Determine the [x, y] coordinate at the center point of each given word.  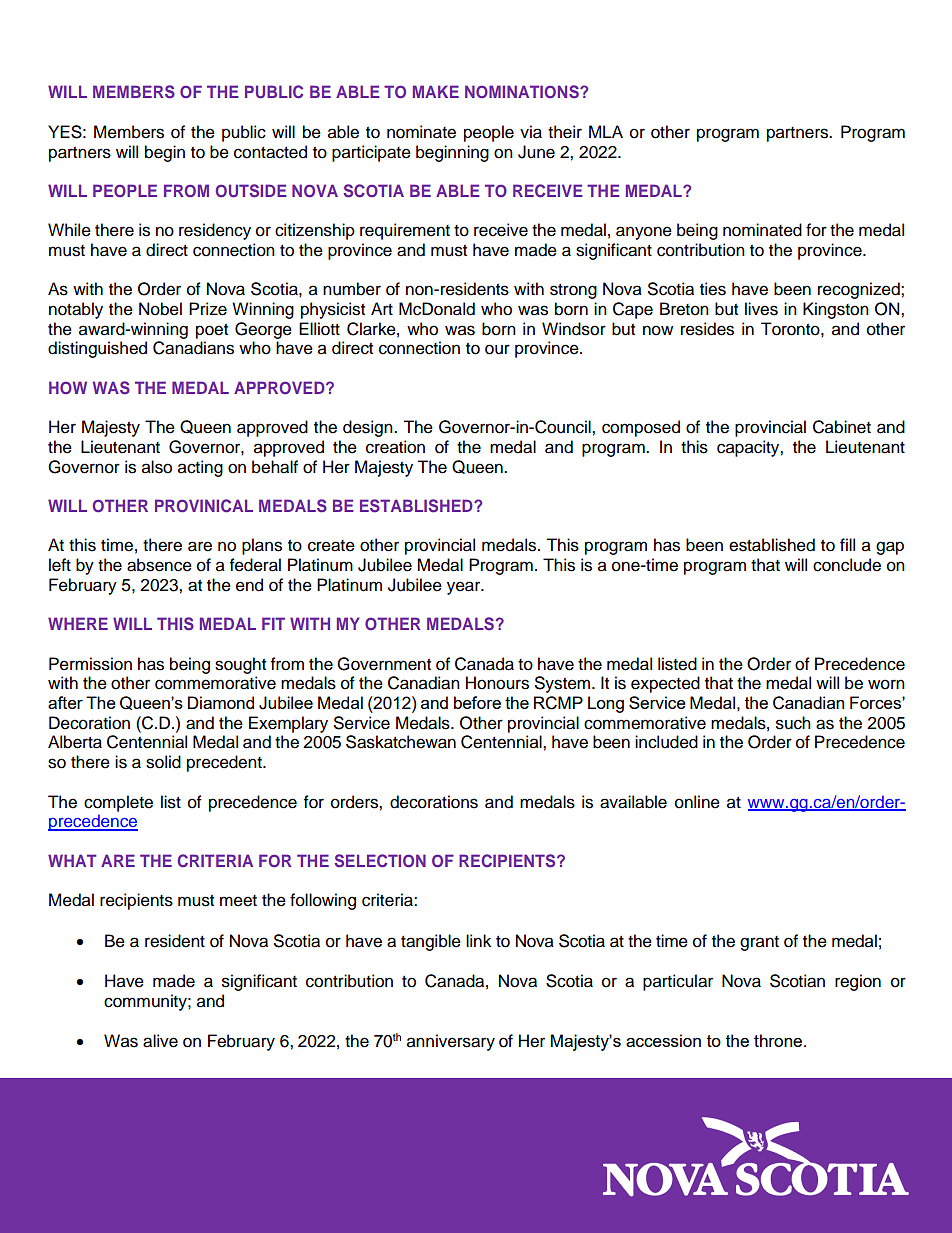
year [465, 588]
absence [159, 565]
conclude [847, 565]
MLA [606, 131]
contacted [270, 152]
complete [118, 803]
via [531, 132]
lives [761, 309]
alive [160, 1041]
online [697, 802]
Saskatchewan [401, 742]
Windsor [574, 329]
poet [212, 331]
